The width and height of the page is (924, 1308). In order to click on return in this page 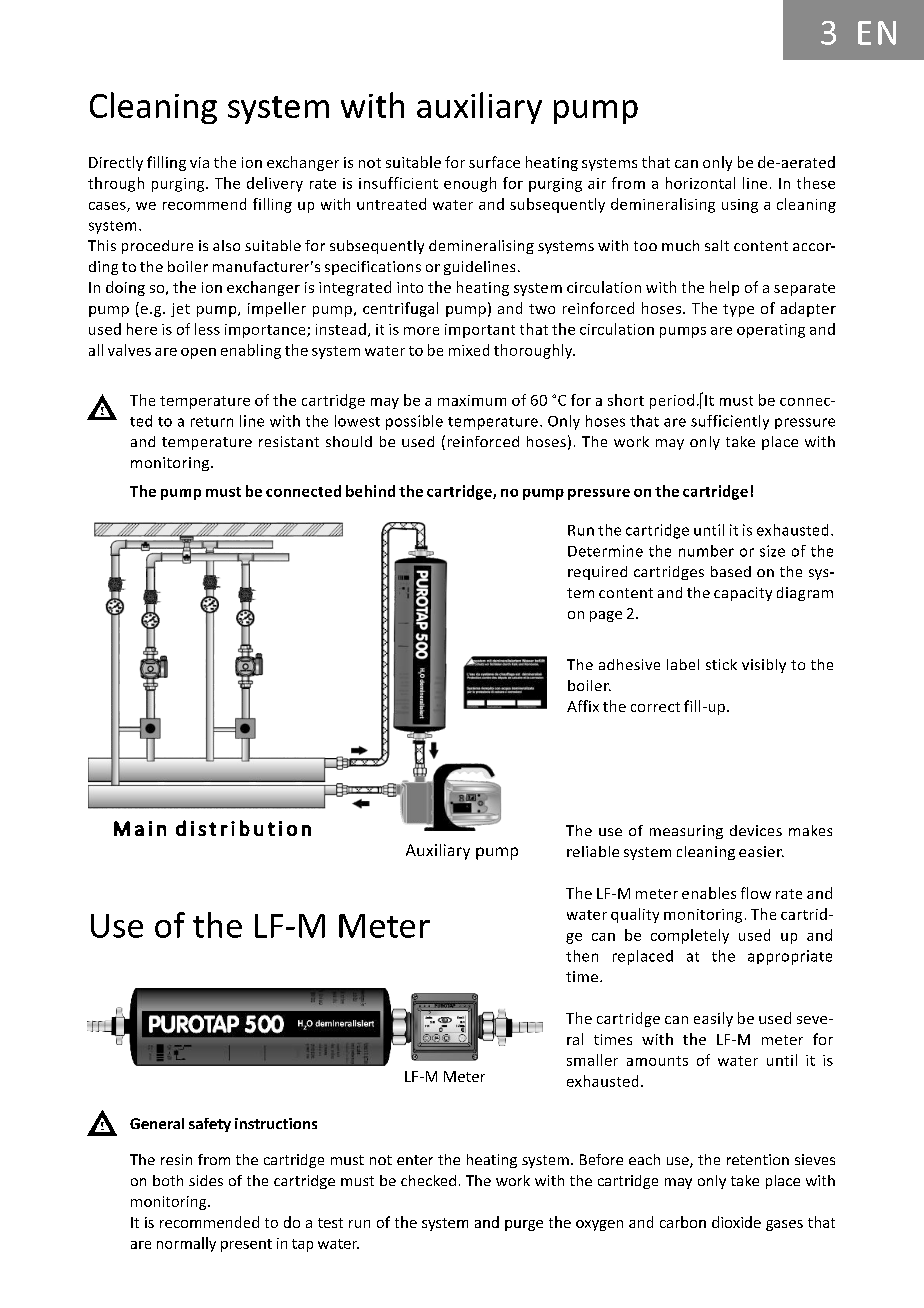, I will do `click(212, 422)`.
